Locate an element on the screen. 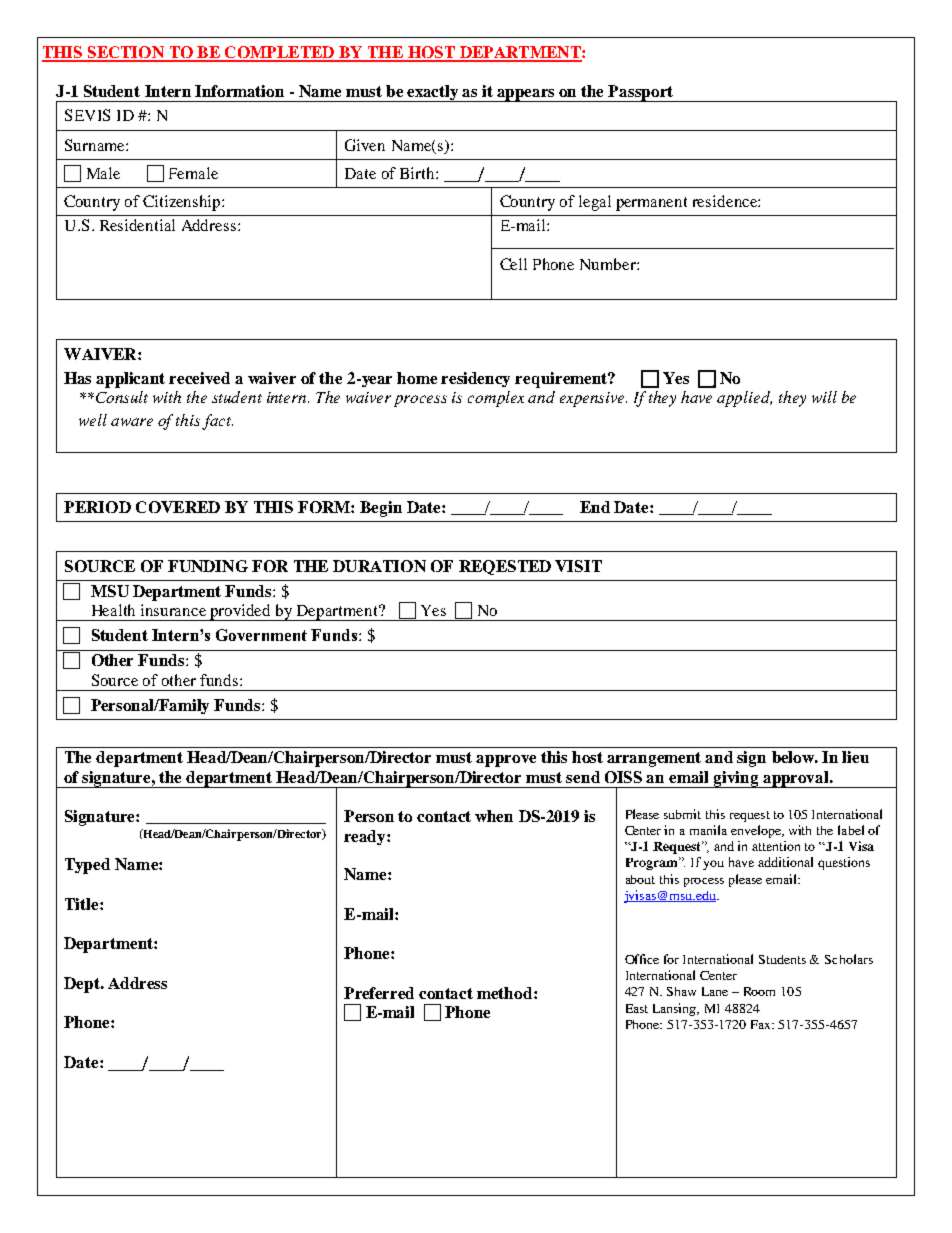 This screenshot has width=952, height=1233. exactly is located at coordinates (433, 93).
